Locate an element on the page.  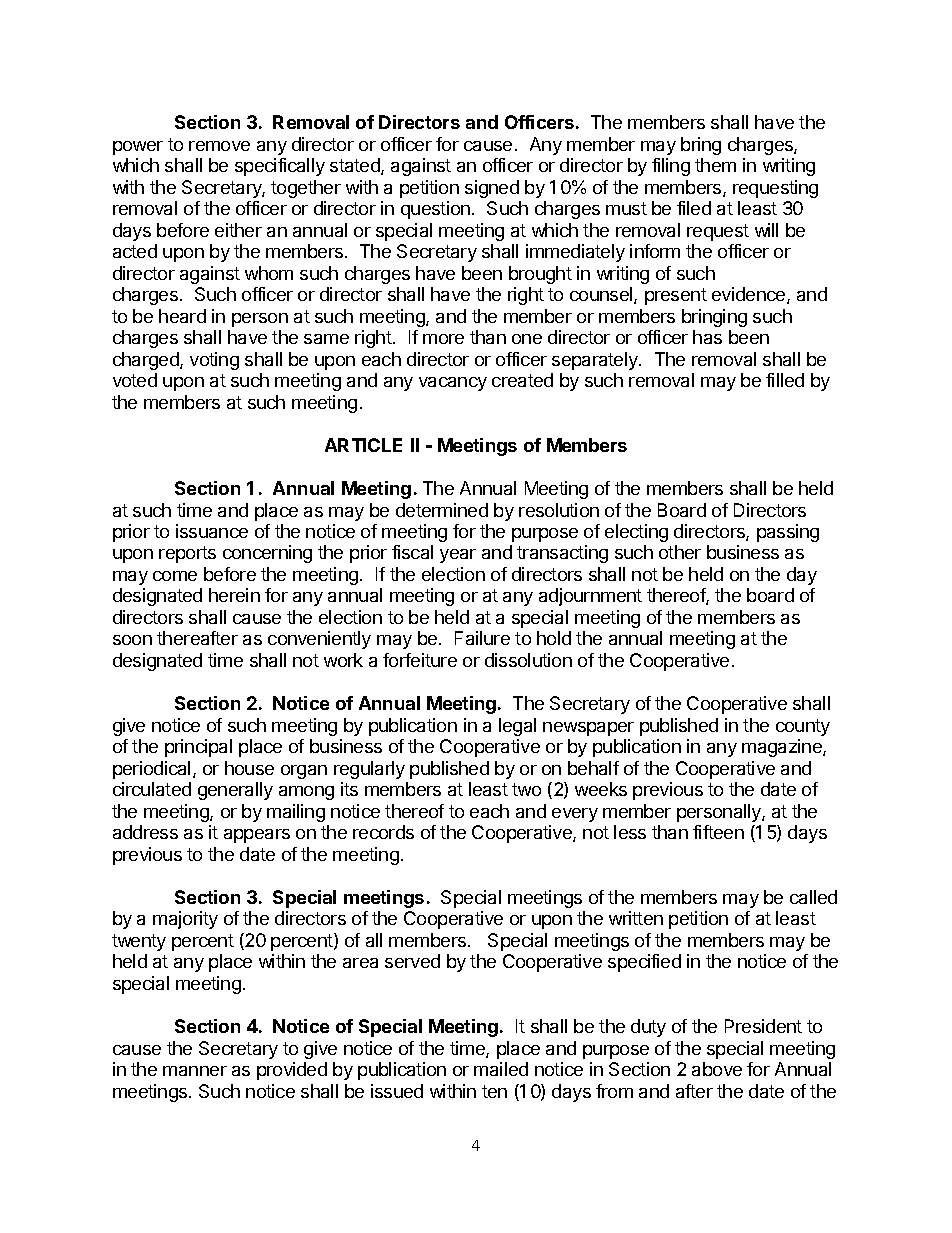
above is located at coordinates (717, 1069).
